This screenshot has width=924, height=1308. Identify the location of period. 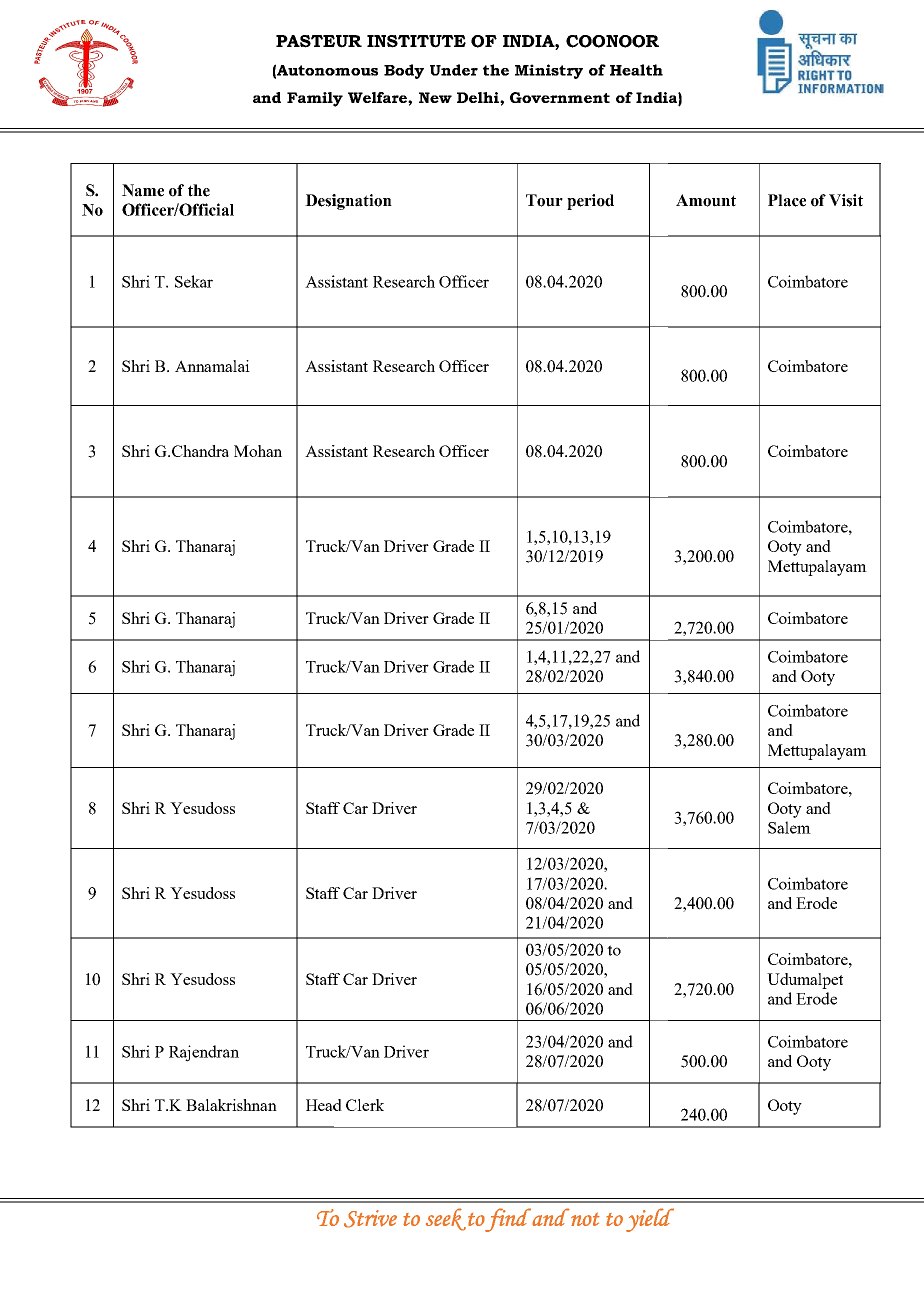
(590, 202).
